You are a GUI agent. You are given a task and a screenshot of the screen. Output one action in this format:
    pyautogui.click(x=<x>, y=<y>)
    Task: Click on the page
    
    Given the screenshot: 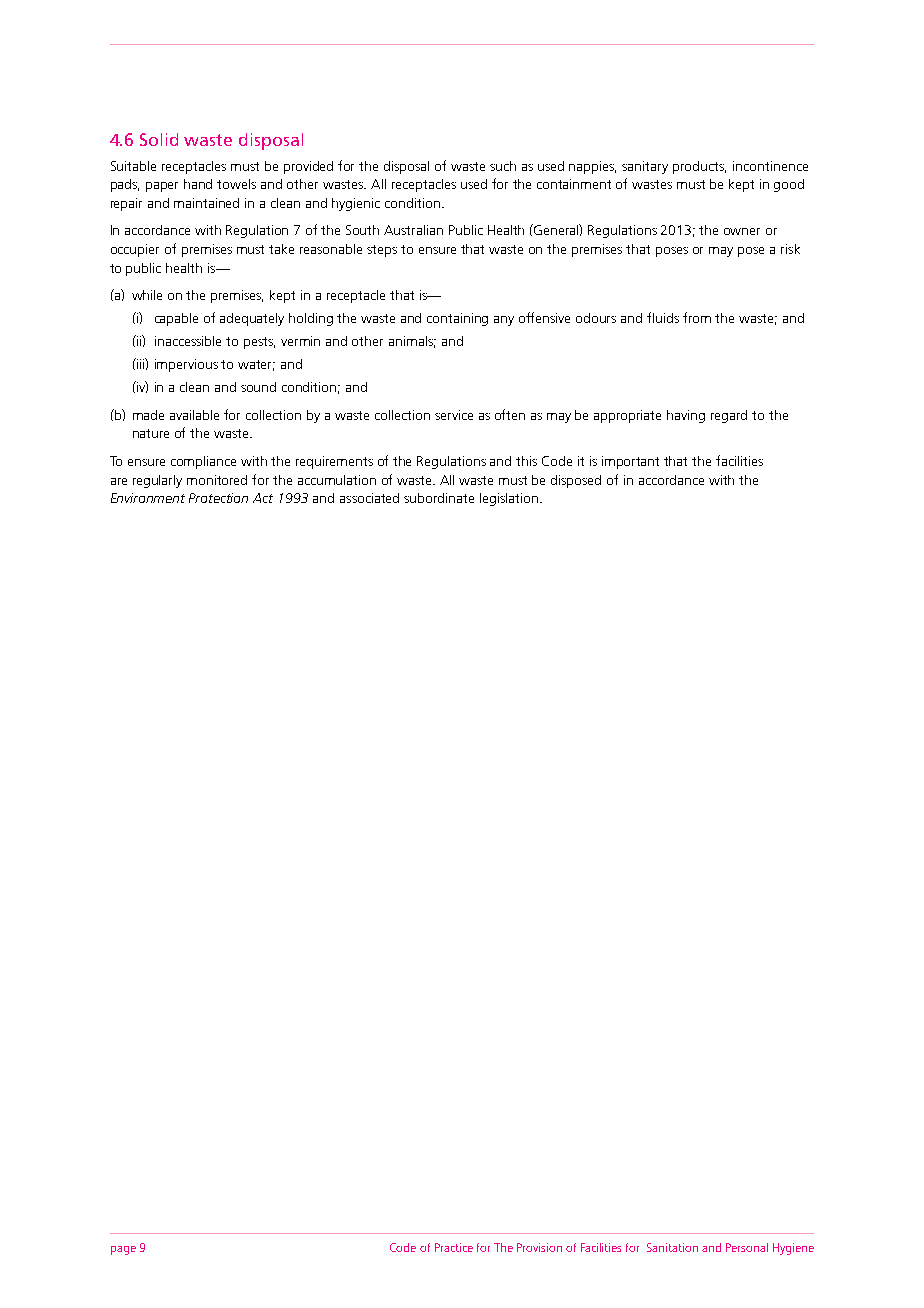 What is the action you would take?
    pyautogui.click(x=123, y=1250)
